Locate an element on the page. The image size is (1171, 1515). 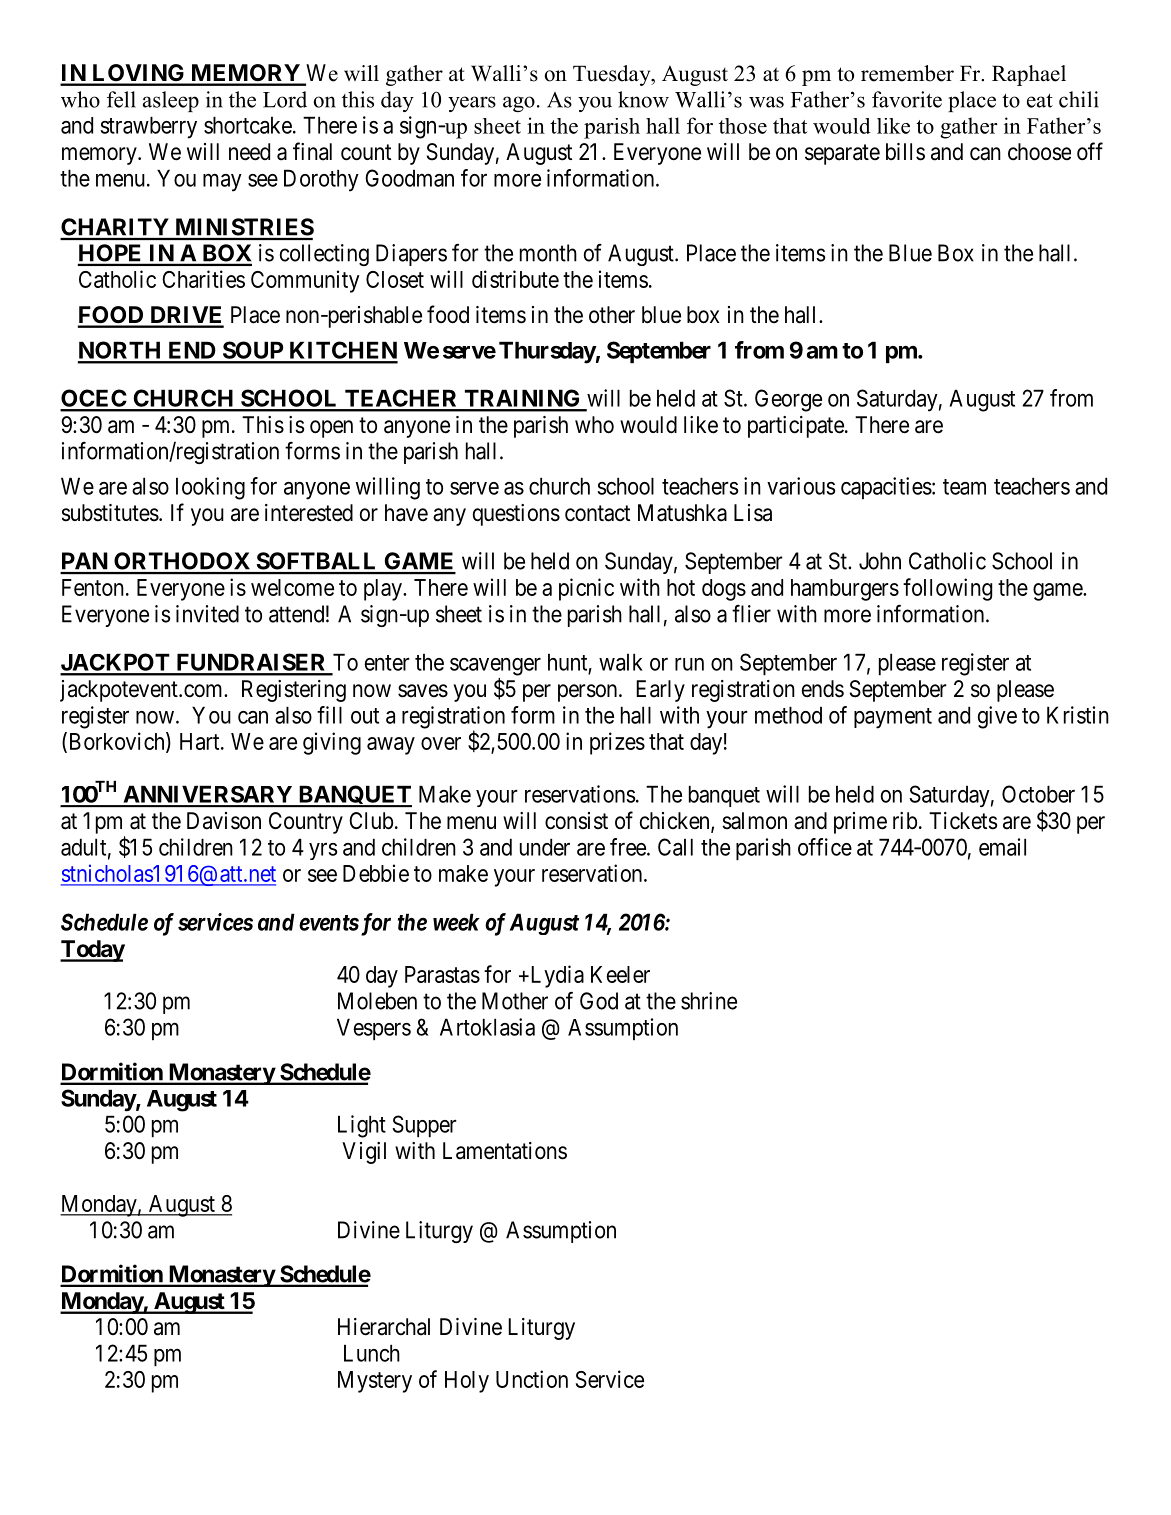
team is located at coordinates (964, 487).
